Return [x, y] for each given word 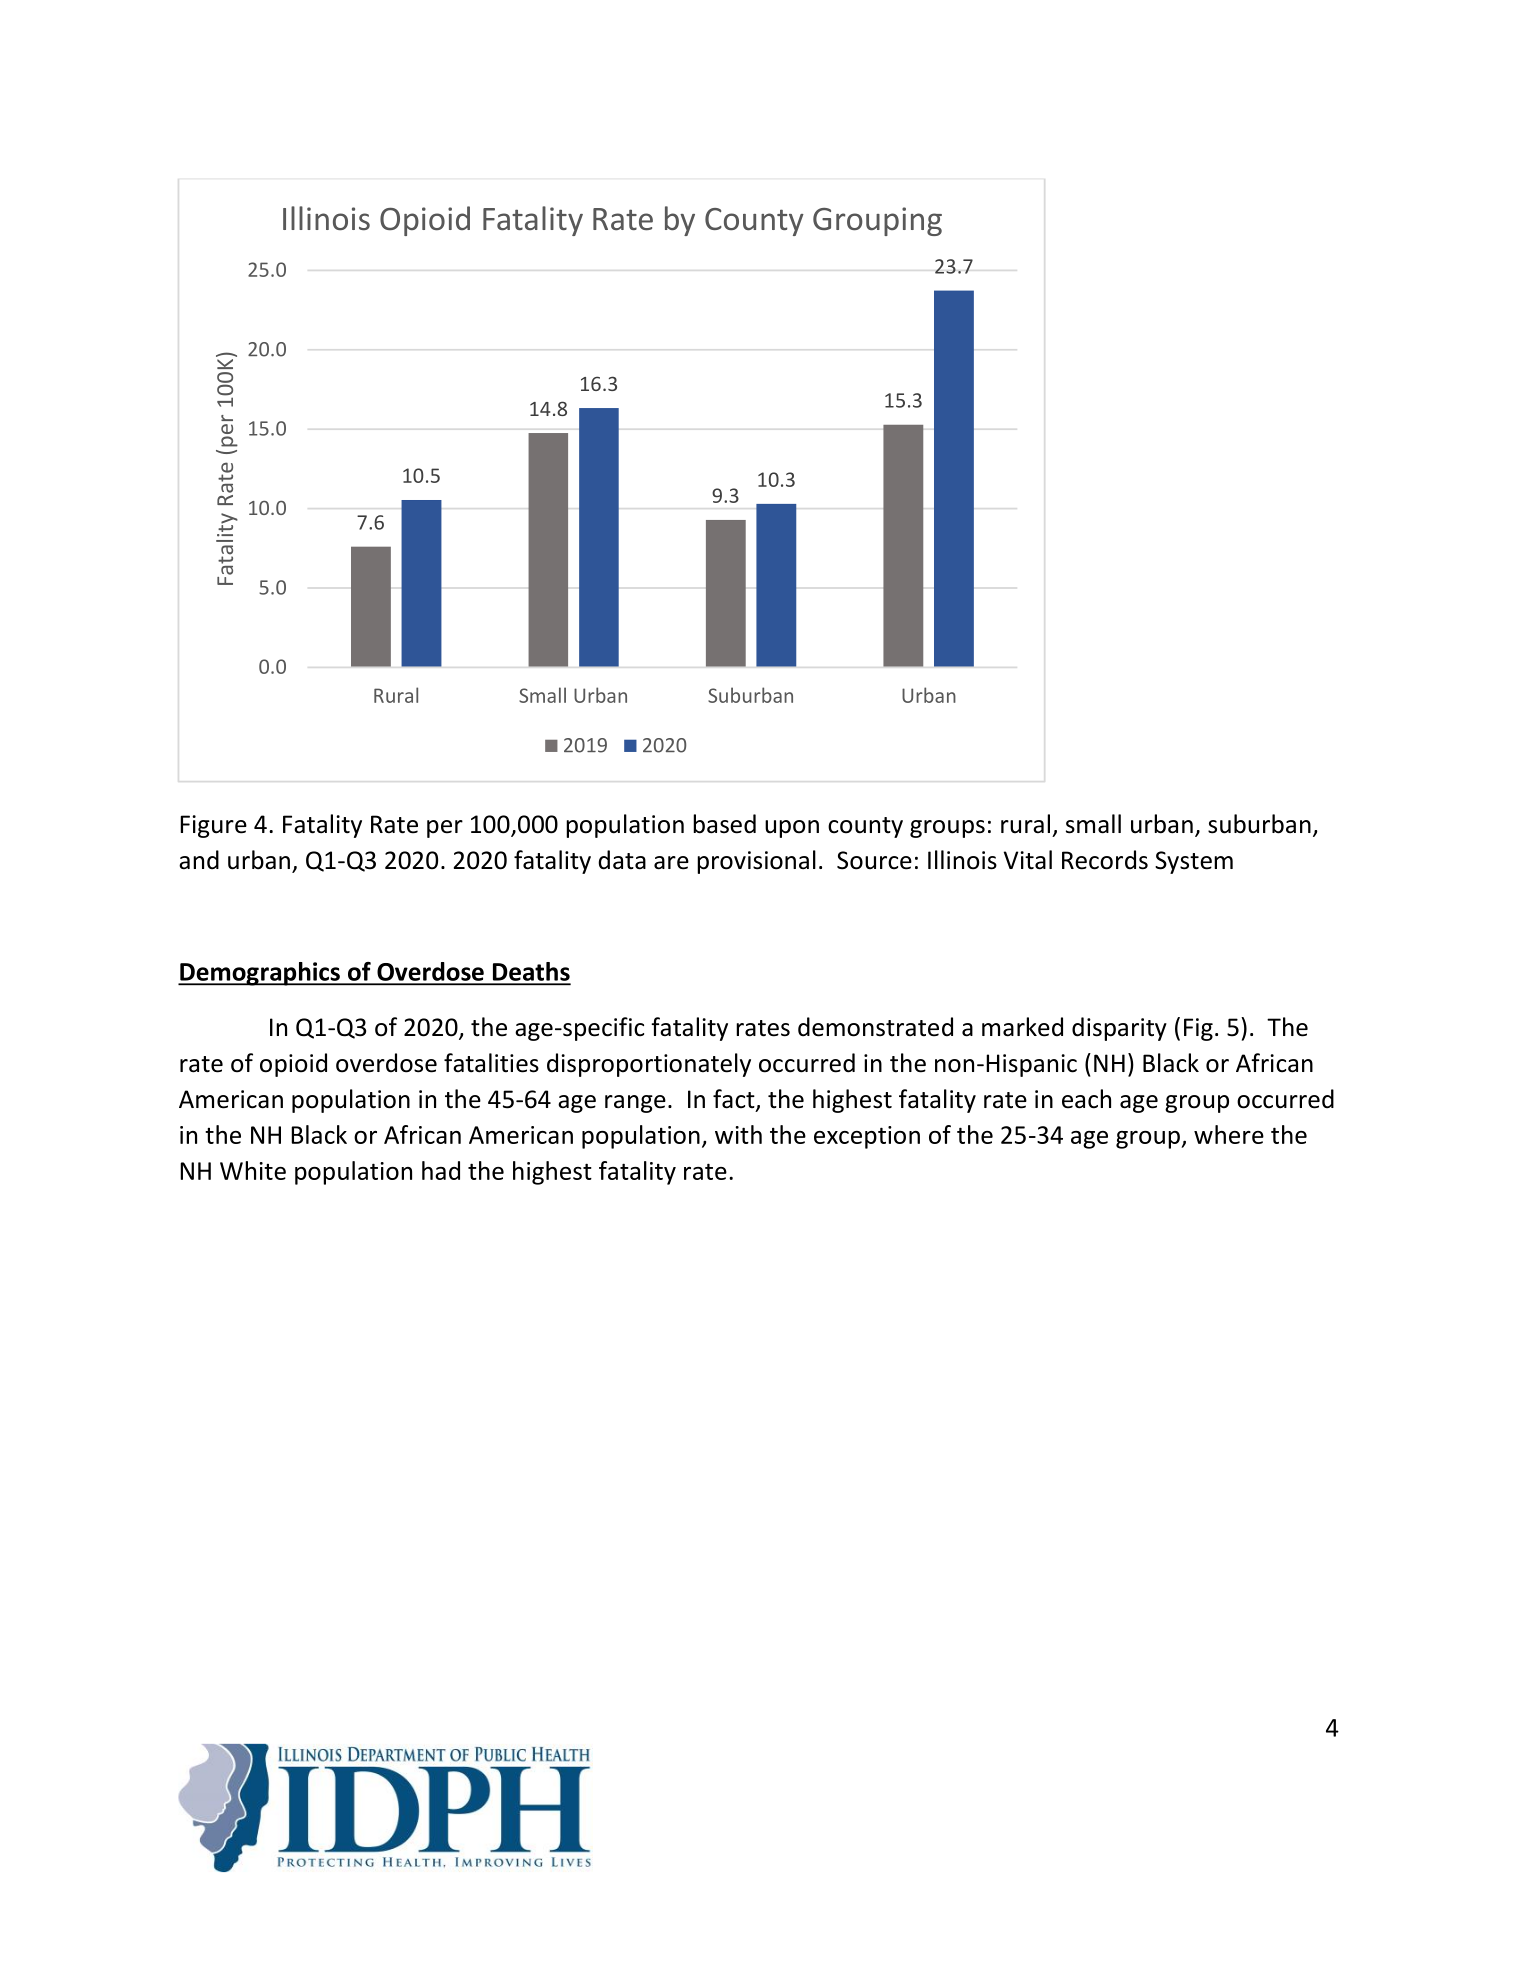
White [253, 1170]
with [738, 1134]
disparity [1119, 1029]
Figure [213, 826]
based [724, 824]
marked [1022, 1027]
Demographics [260, 974]
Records [1105, 860]
